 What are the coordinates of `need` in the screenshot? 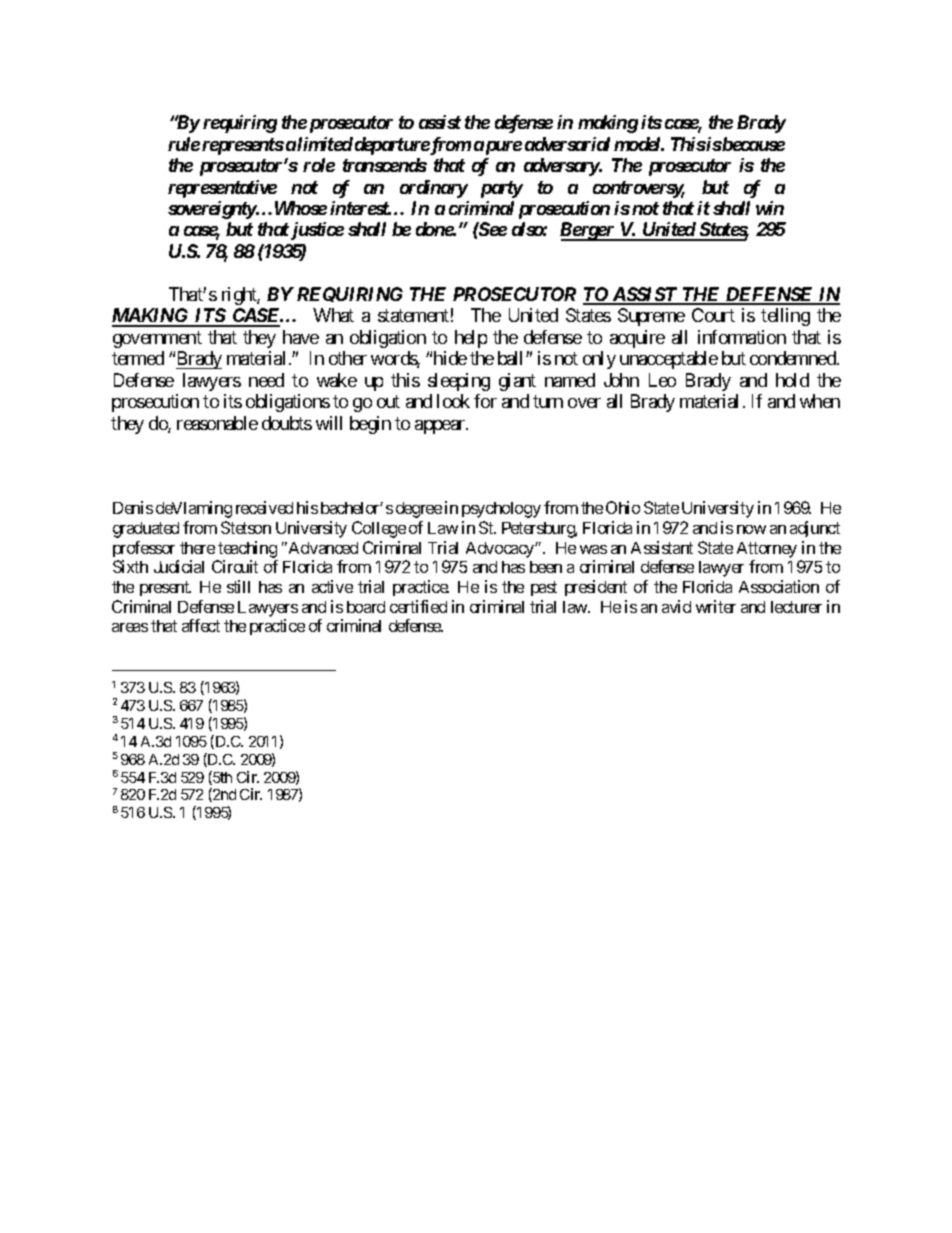 It's located at (266, 380).
